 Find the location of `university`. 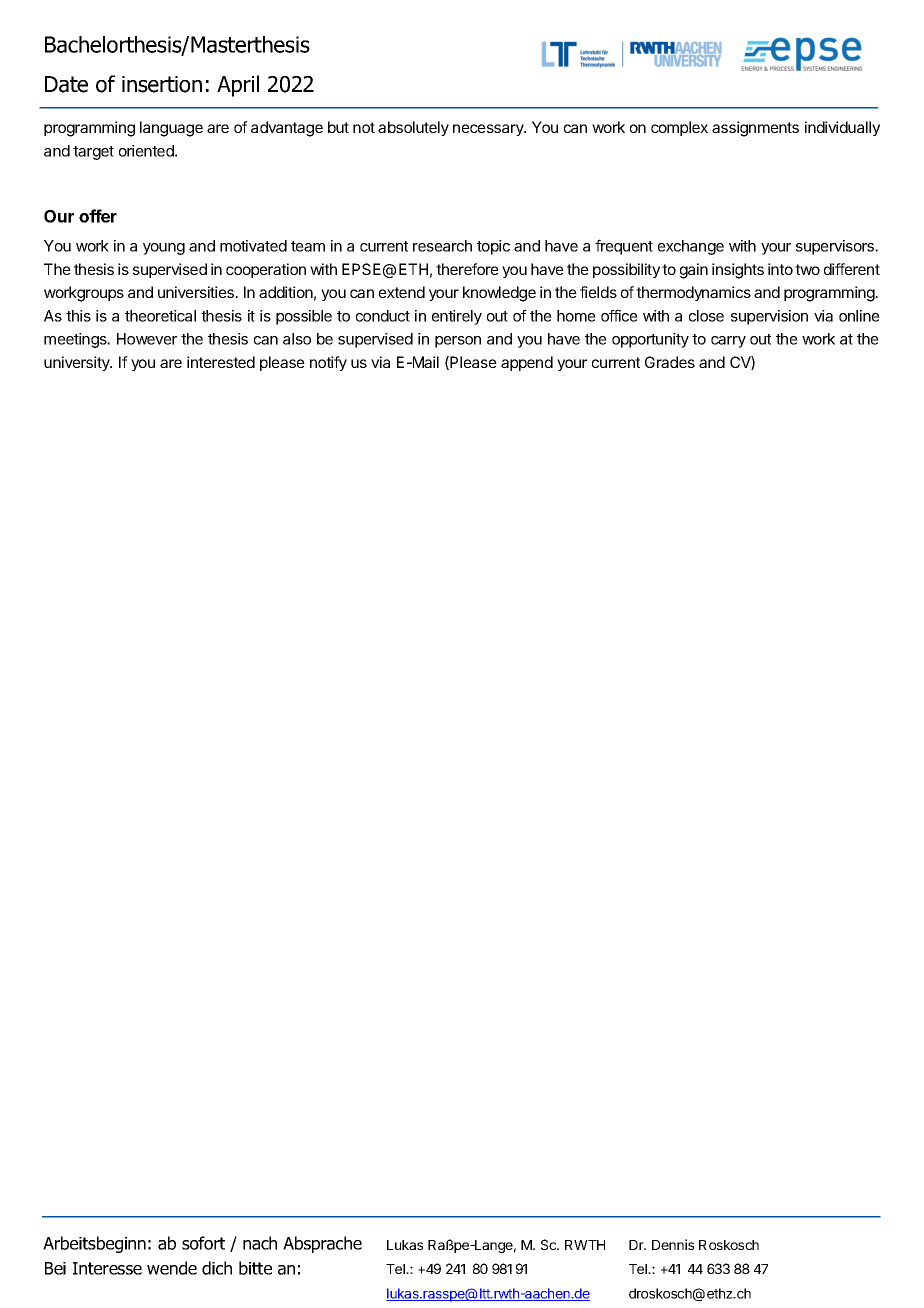

university is located at coordinates (78, 363).
